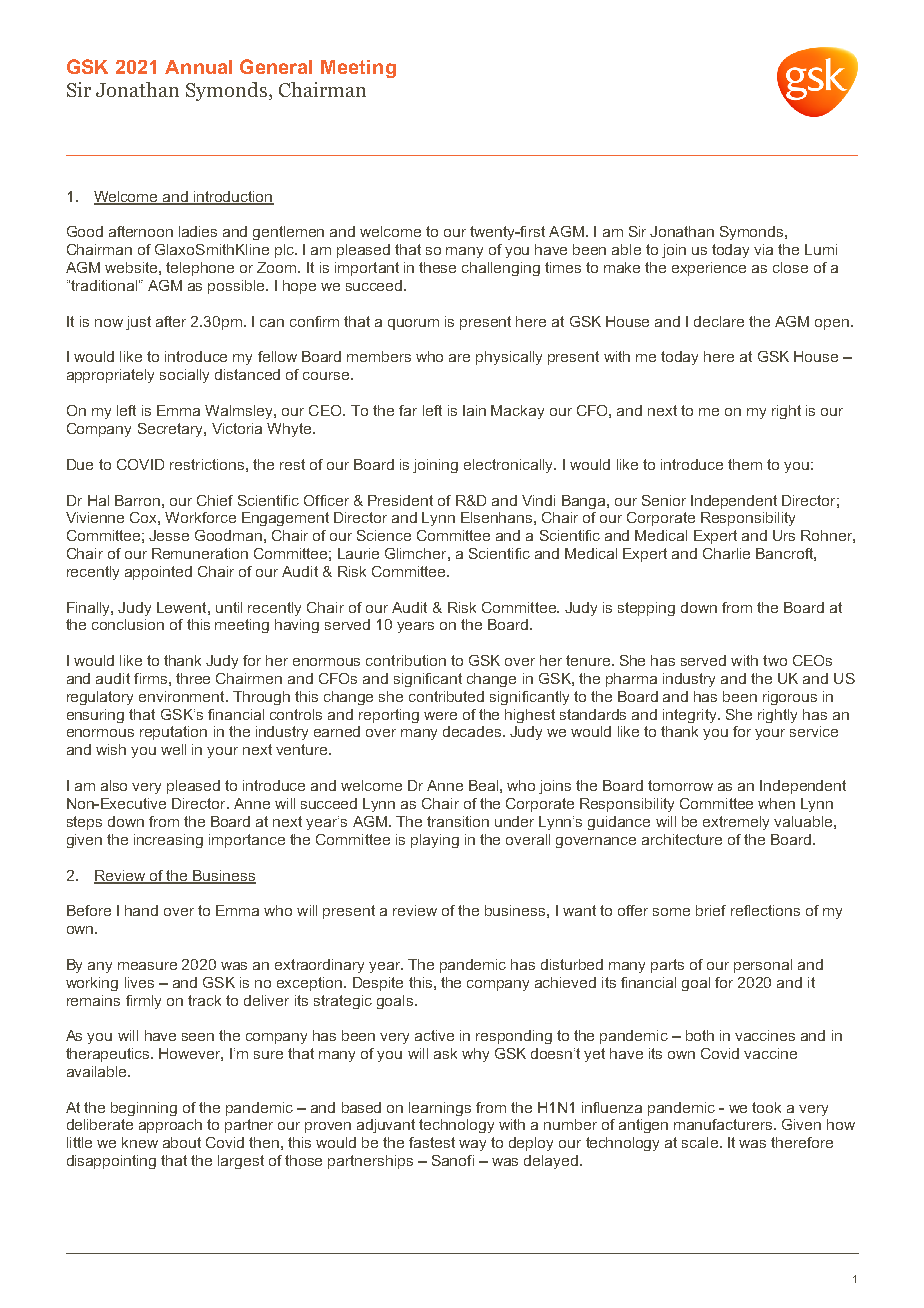  Describe the element at coordinates (128, 624) in the screenshot. I see `conclusion` at that location.
